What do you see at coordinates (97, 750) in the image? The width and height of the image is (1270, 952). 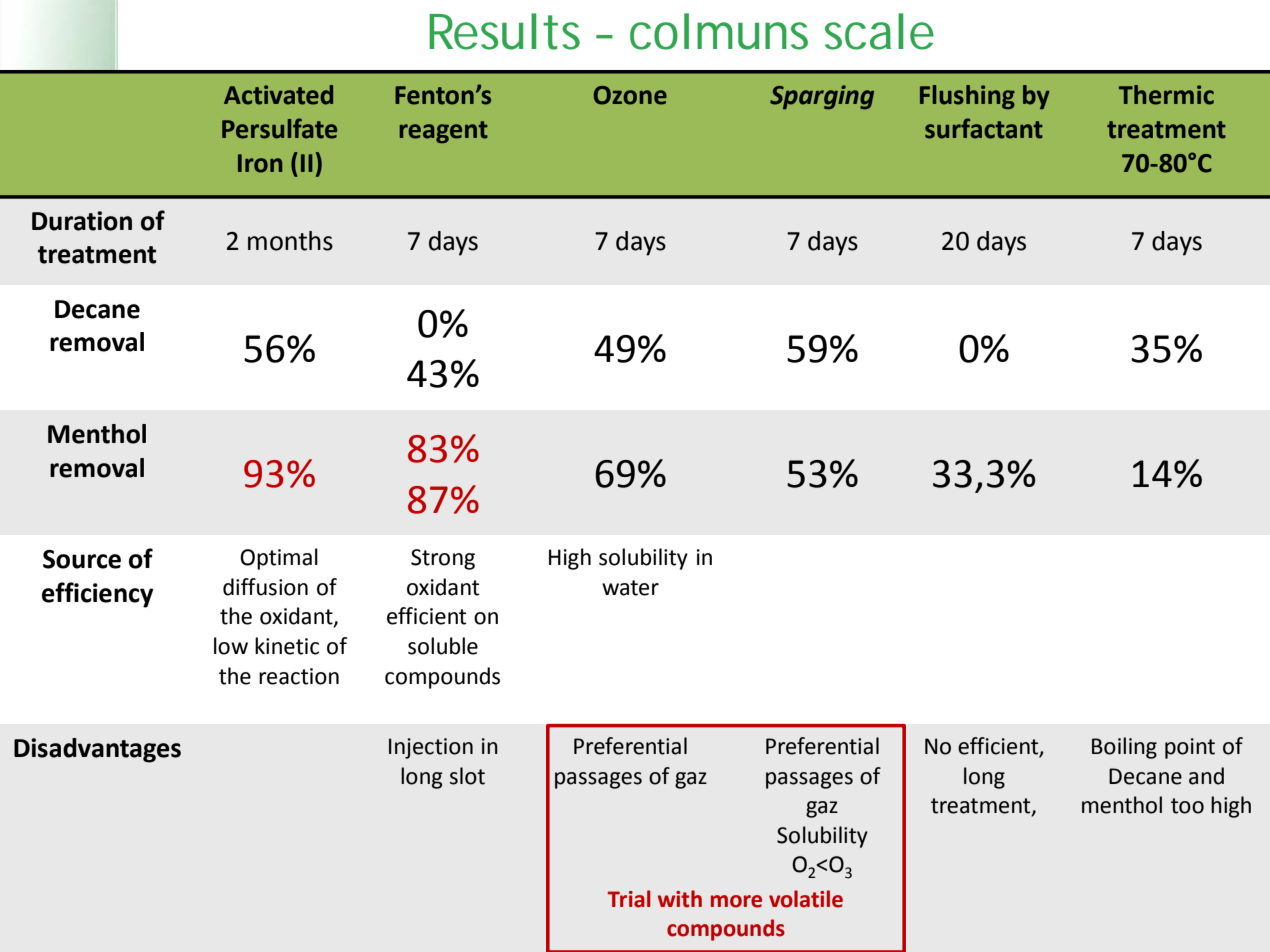 I see `Disadvantages` at bounding box center [97, 750].
